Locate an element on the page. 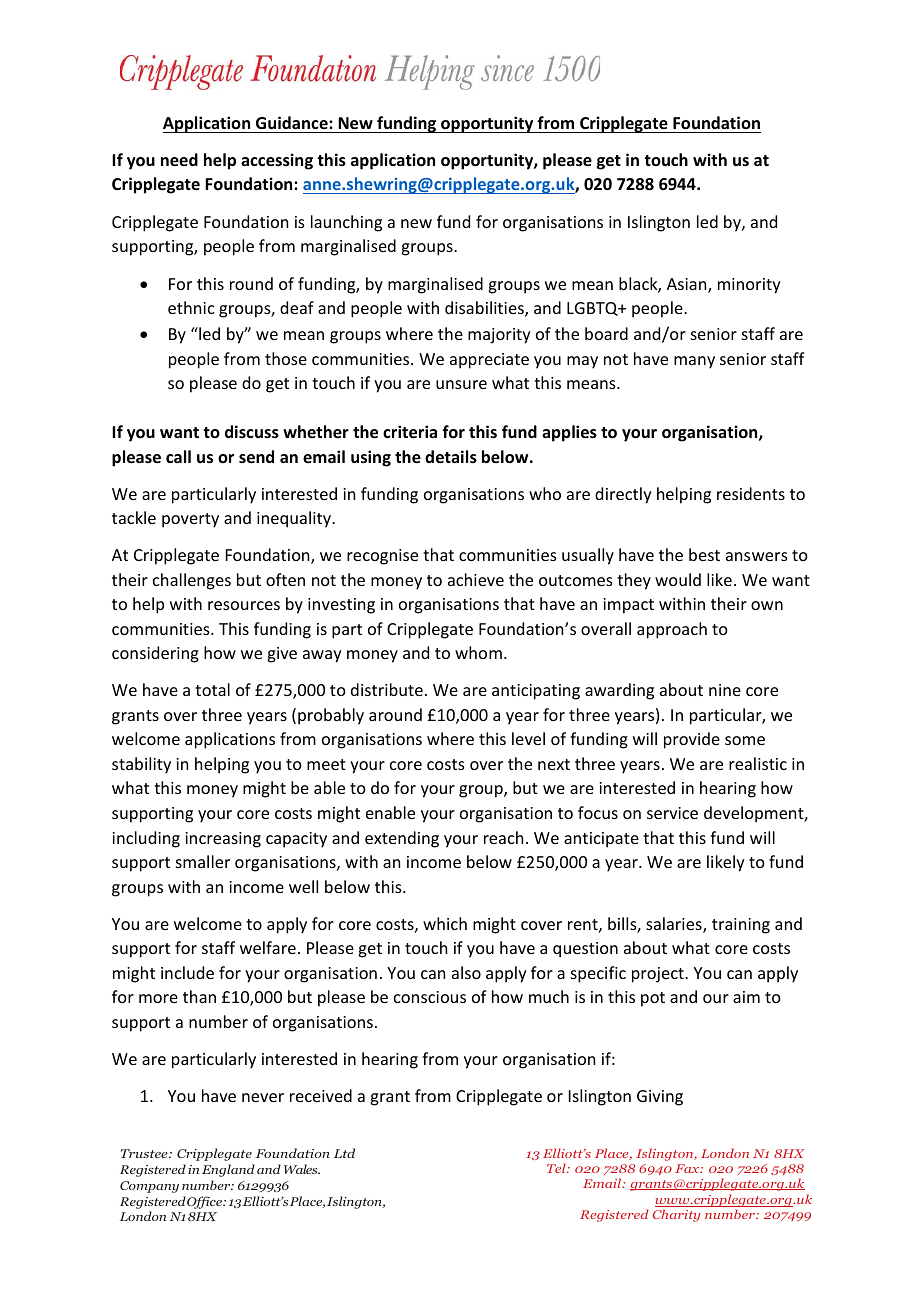 The width and height of the document is (924, 1307). need is located at coordinates (179, 160).
